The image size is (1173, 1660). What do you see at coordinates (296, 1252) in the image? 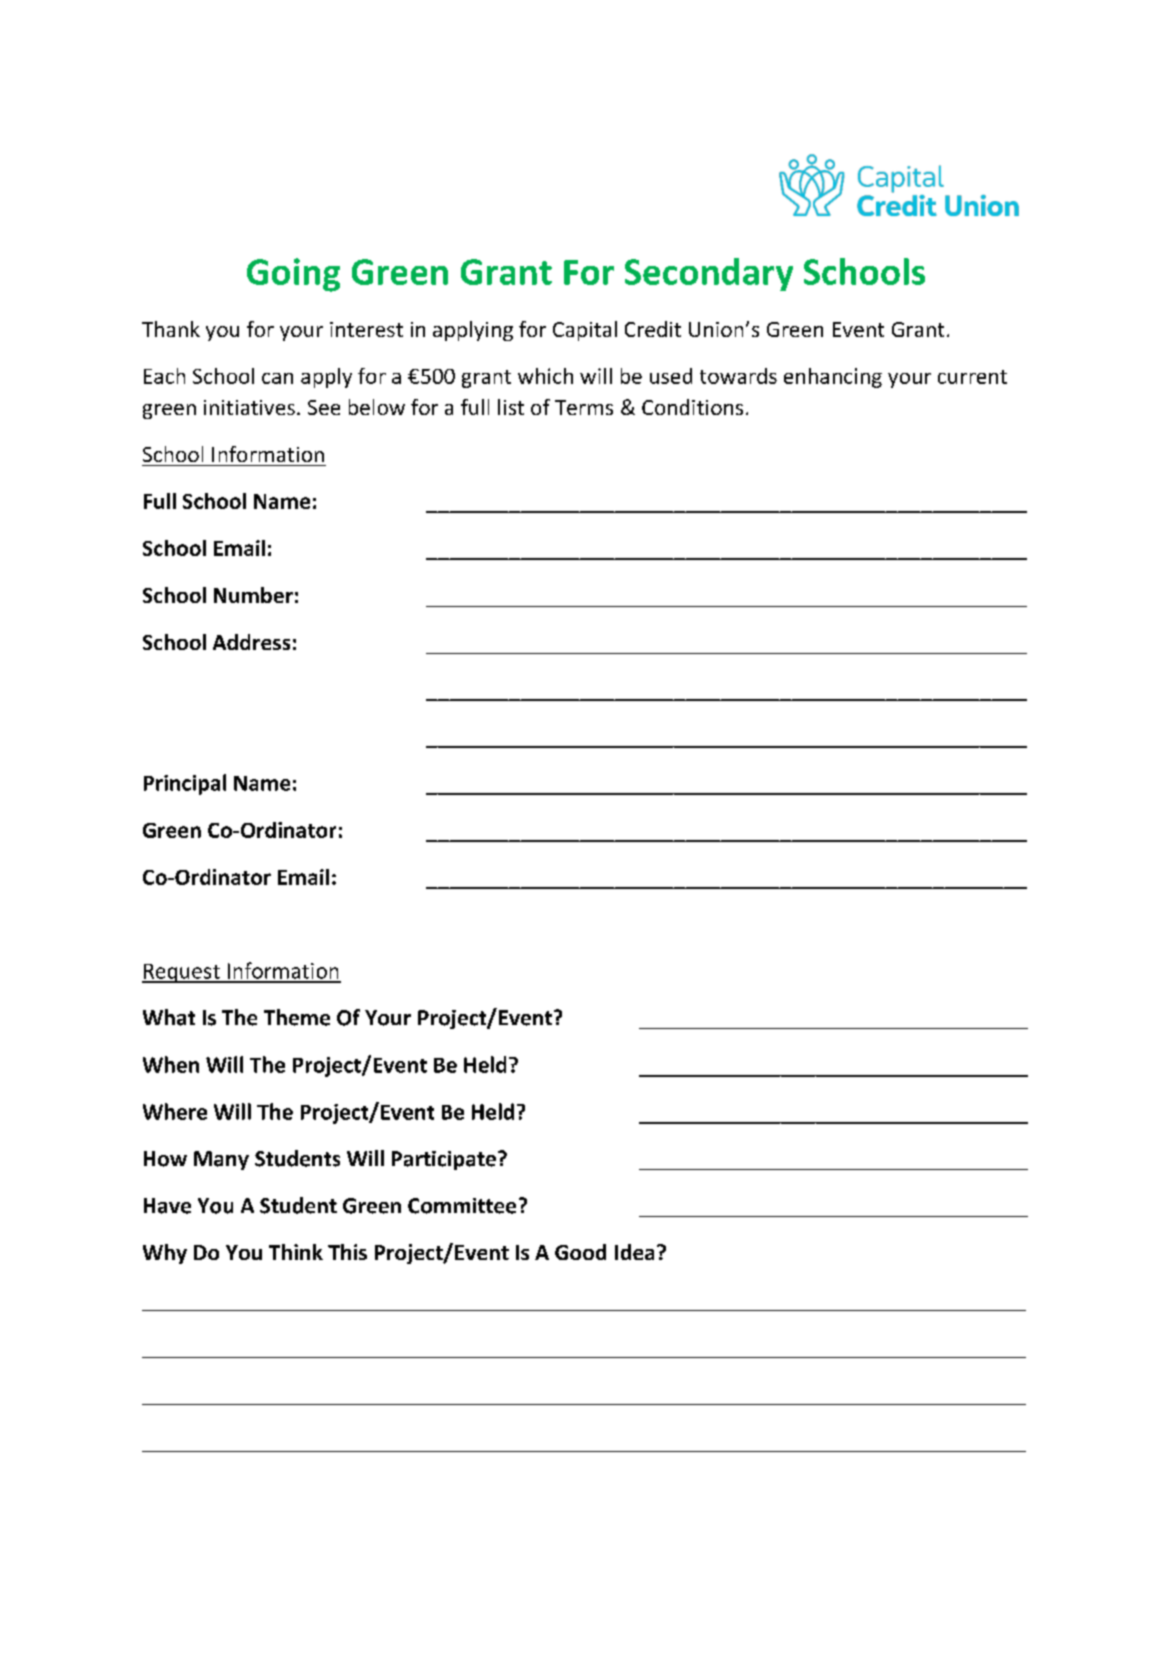
I see `Think` at bounding box center [296, 1252].
